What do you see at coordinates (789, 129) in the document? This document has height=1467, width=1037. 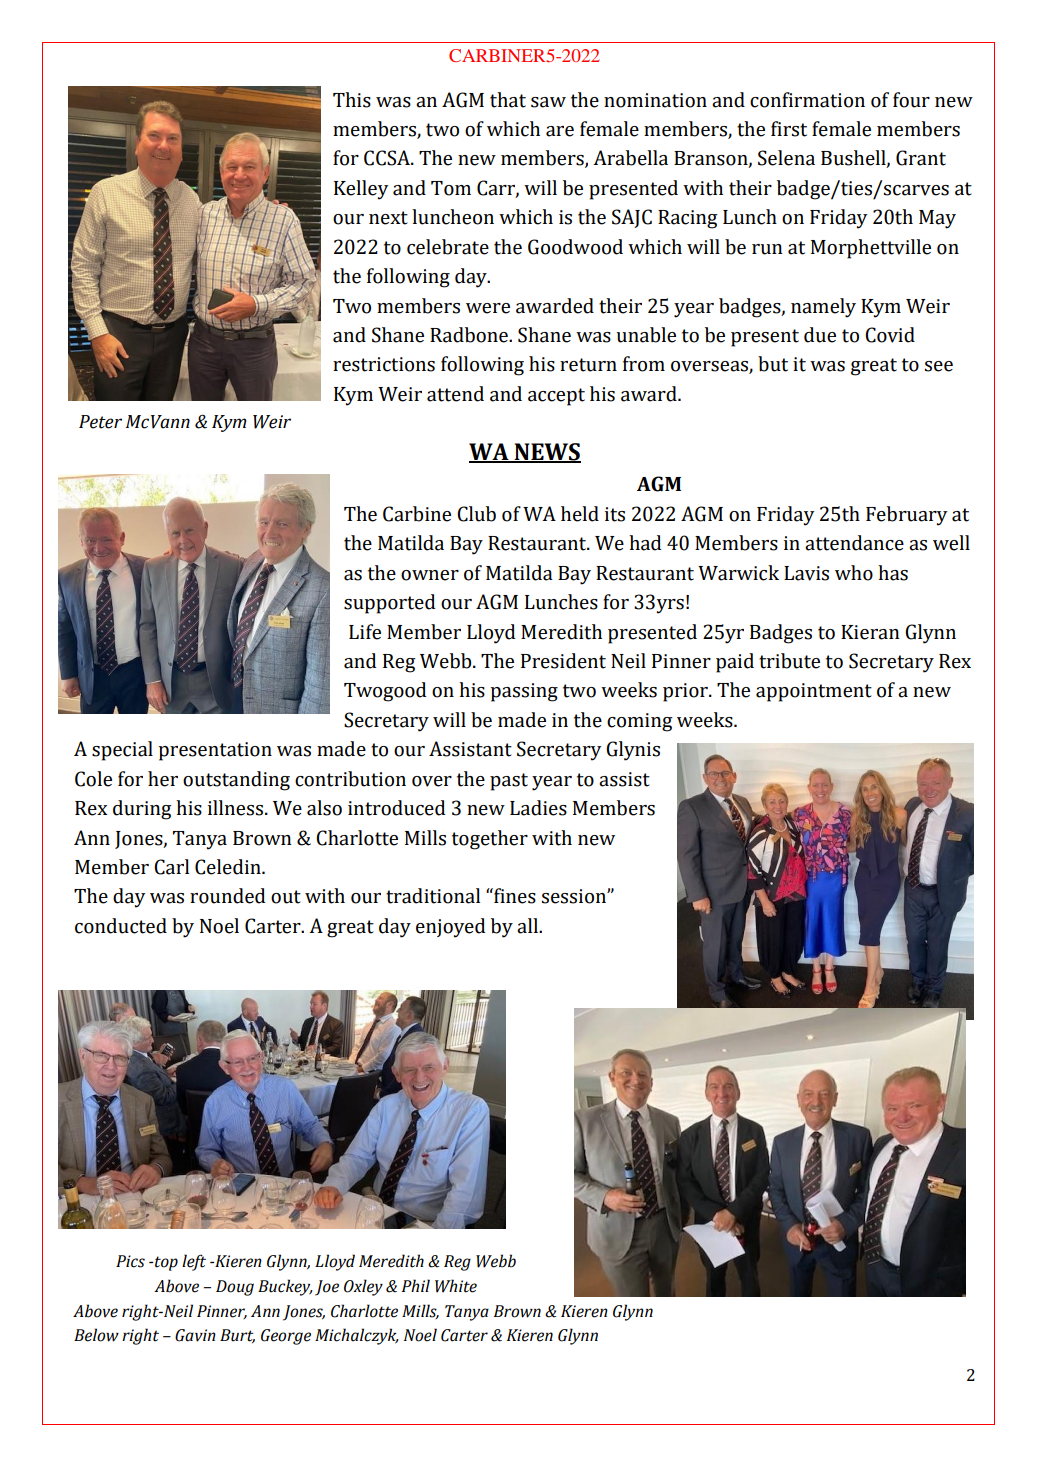 I see `first` at bounding box center [789, 129].
